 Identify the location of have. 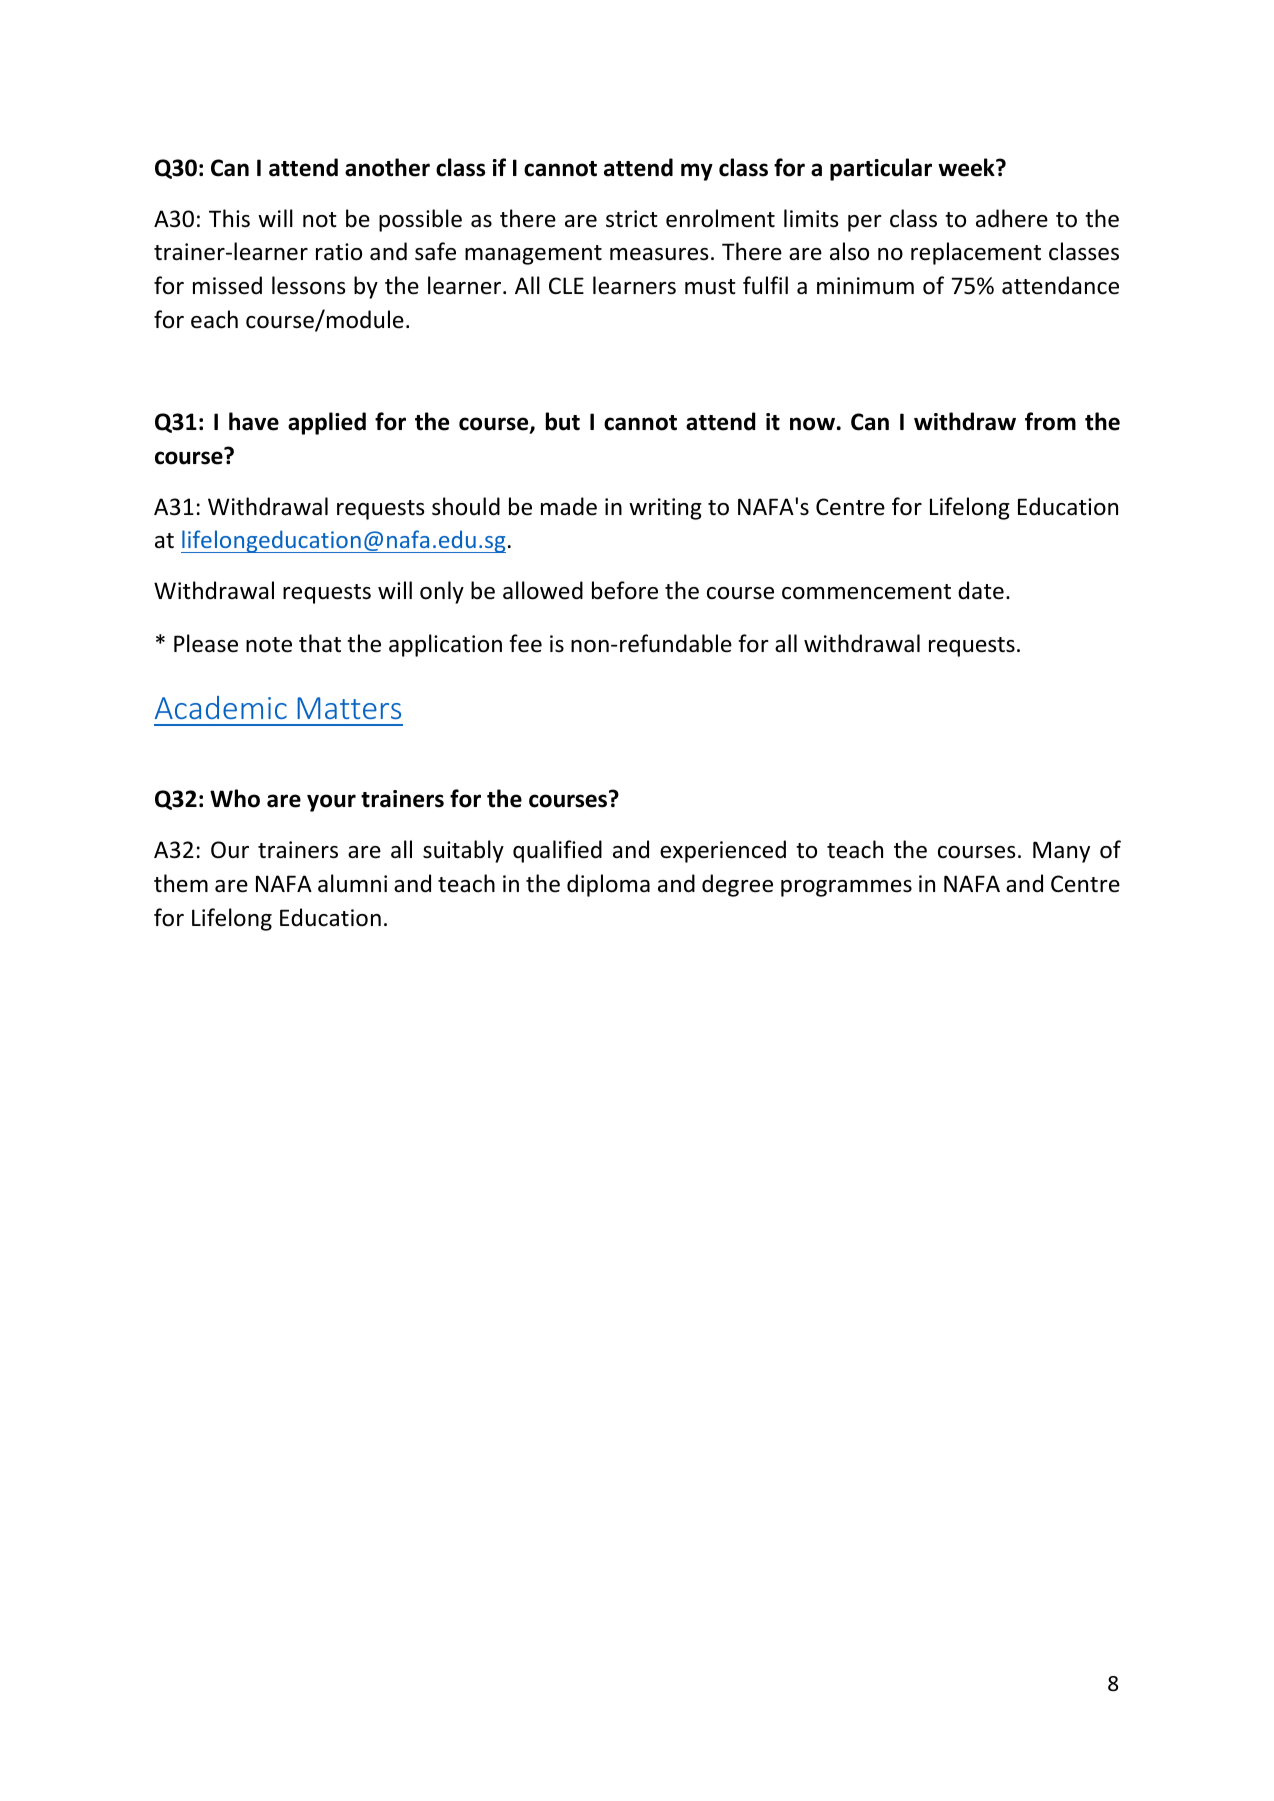
(254, 421).
